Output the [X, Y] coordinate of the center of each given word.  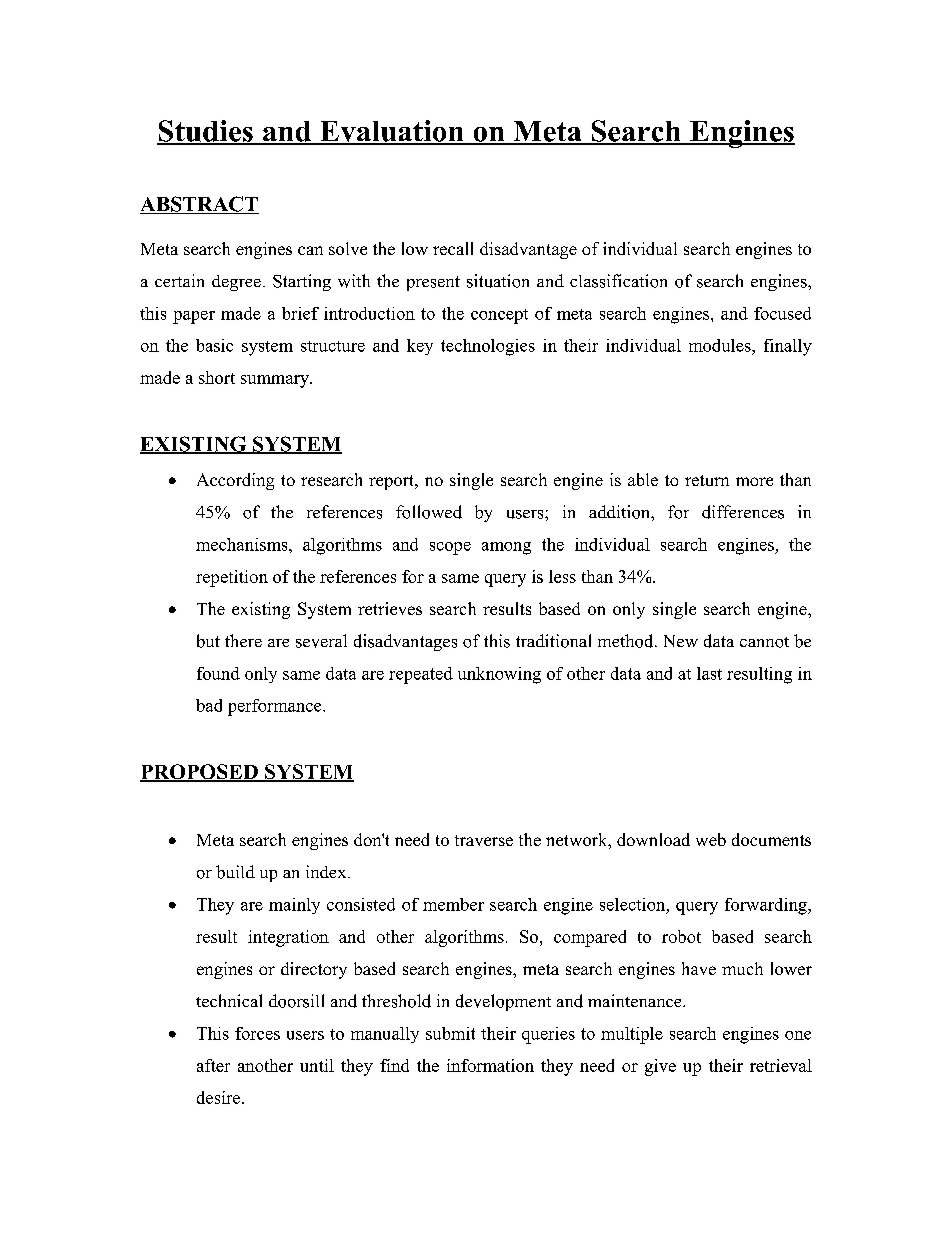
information [490, 1065]
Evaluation [392, 132]
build [235, 872]
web [711, 839]
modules [721, 345]
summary [276, 381]
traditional [553, 641]
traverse [484, 840]
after [213, 1065]
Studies [206, 132]
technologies [488, 347]
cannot [764, 642]
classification [618, 281]
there [243, 640]
